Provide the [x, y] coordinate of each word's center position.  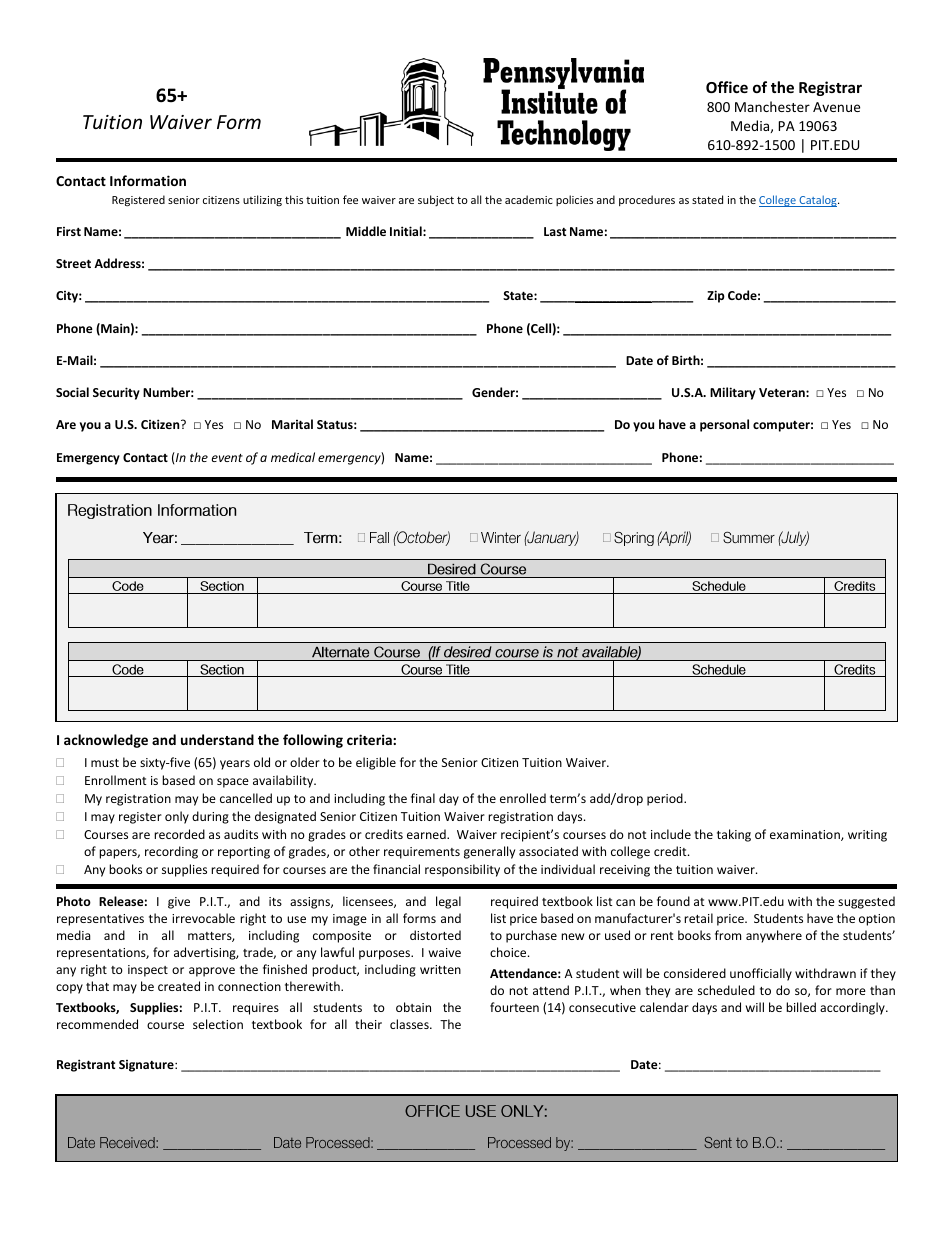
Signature [147, 1066]
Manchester [772, 106]
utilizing [262, 200]
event [227, 458]
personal [724, 425]
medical [293, 457]
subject [436, 200]
